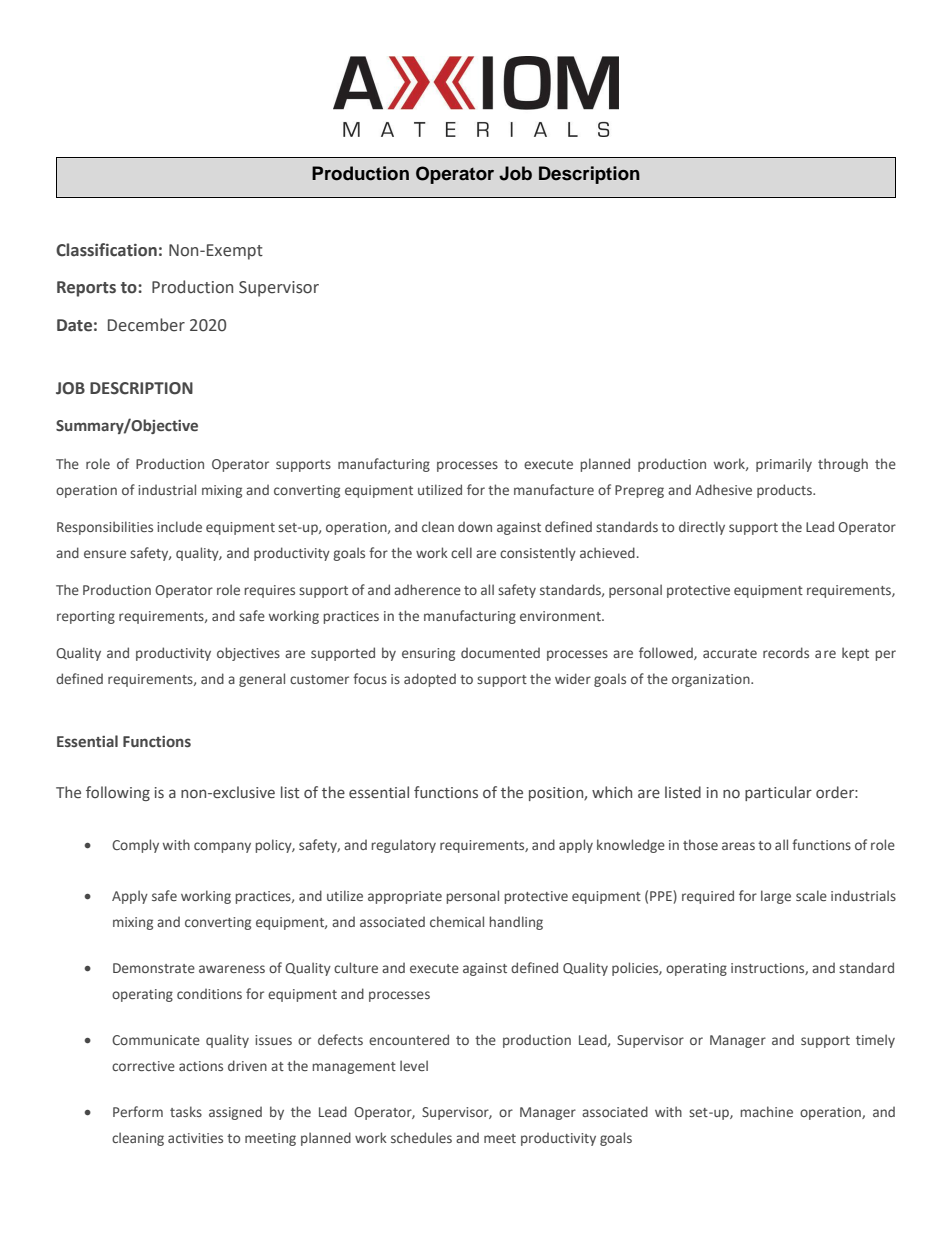 The width and height of the screenshot is (952, 1233). I want to click on organization, so click(712, 680).
